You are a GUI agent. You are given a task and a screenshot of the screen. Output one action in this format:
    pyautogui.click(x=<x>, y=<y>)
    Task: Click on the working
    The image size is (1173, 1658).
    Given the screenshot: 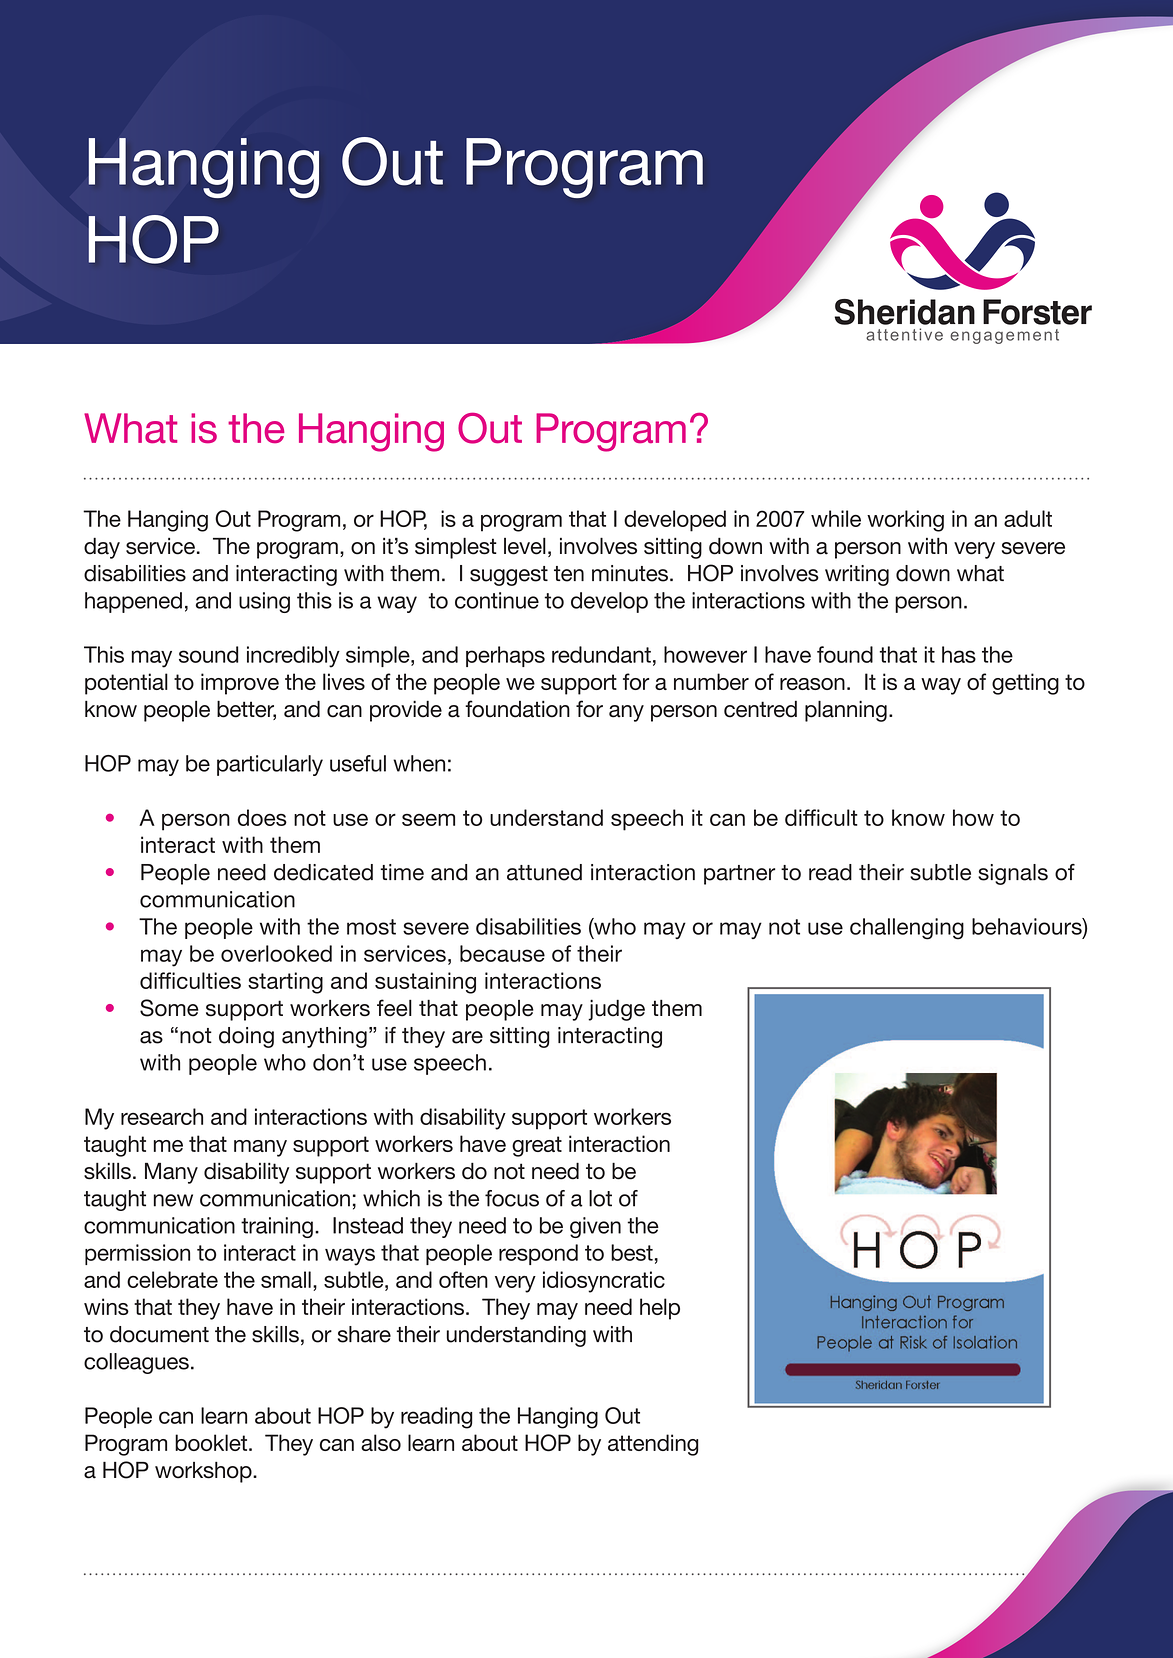 What is the action you would take?
    pyautogui.click(x=905, y=521)
